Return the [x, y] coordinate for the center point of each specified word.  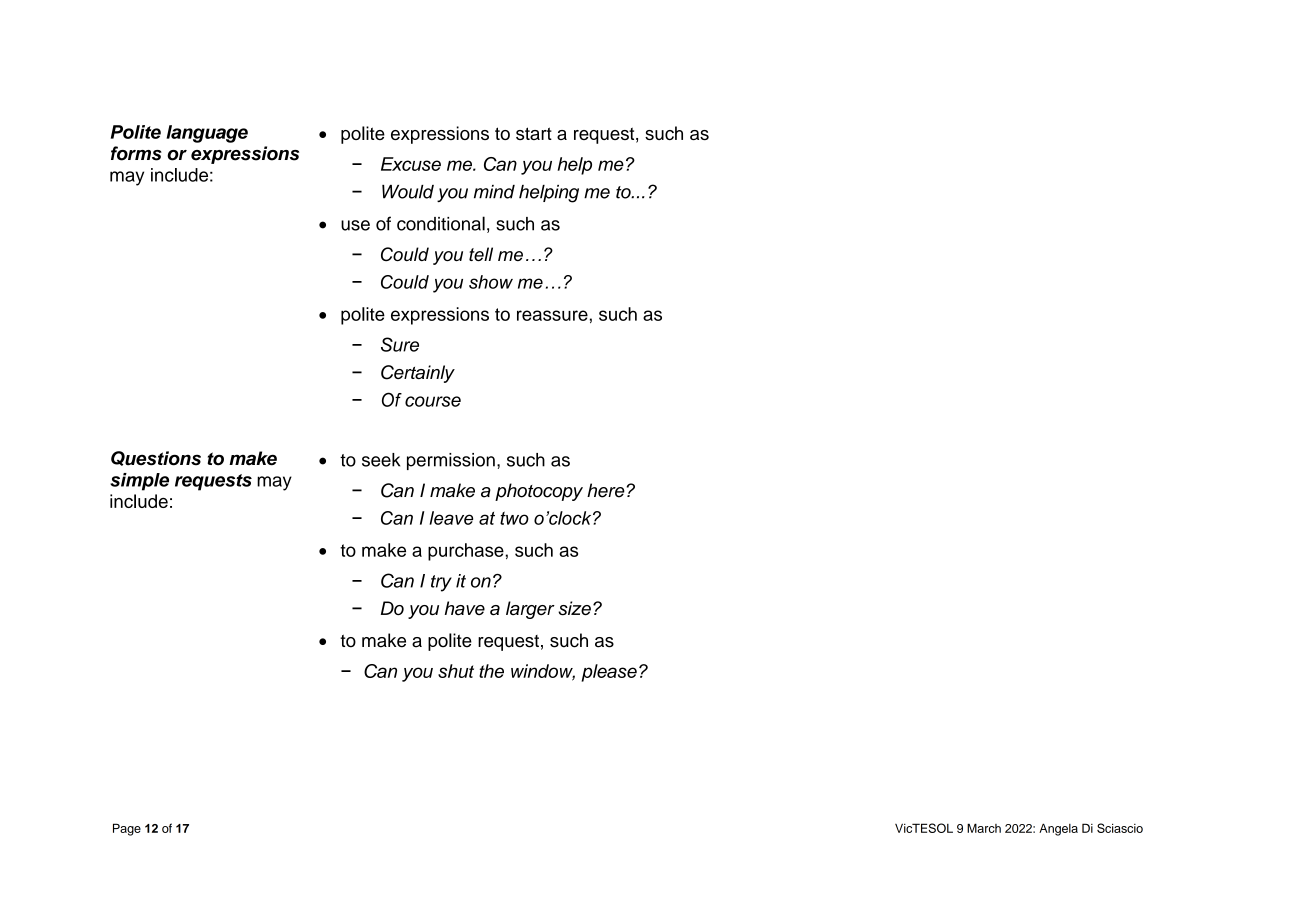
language [207, 134]
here [607, 490]
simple [139, 482]
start [534, 133]
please [609, 673]
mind [494, 192]
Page [127, 829]
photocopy [539, 492]
